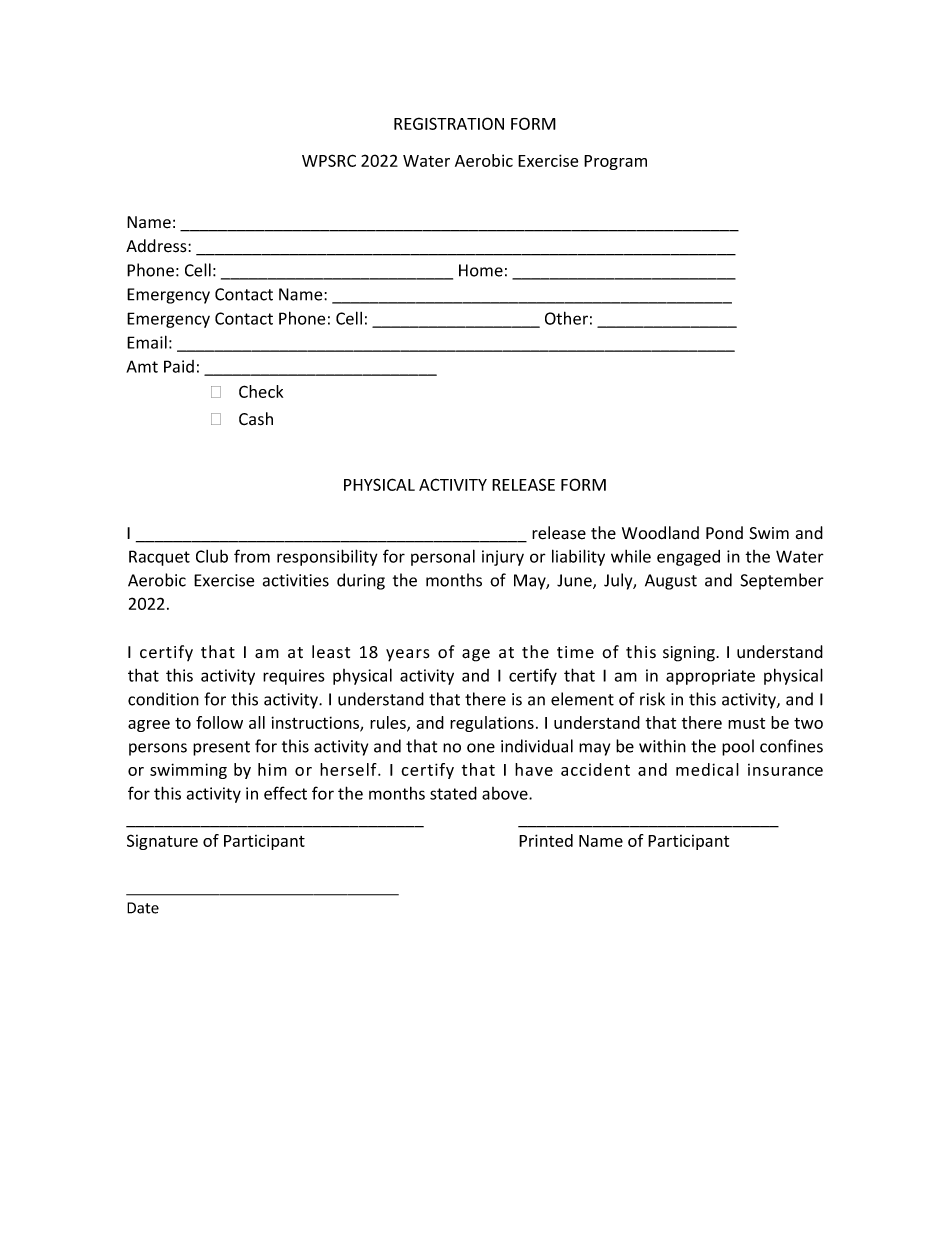  Describe the element at coordinates (615, 162) in the screenshot. I see `Program` at that location.
